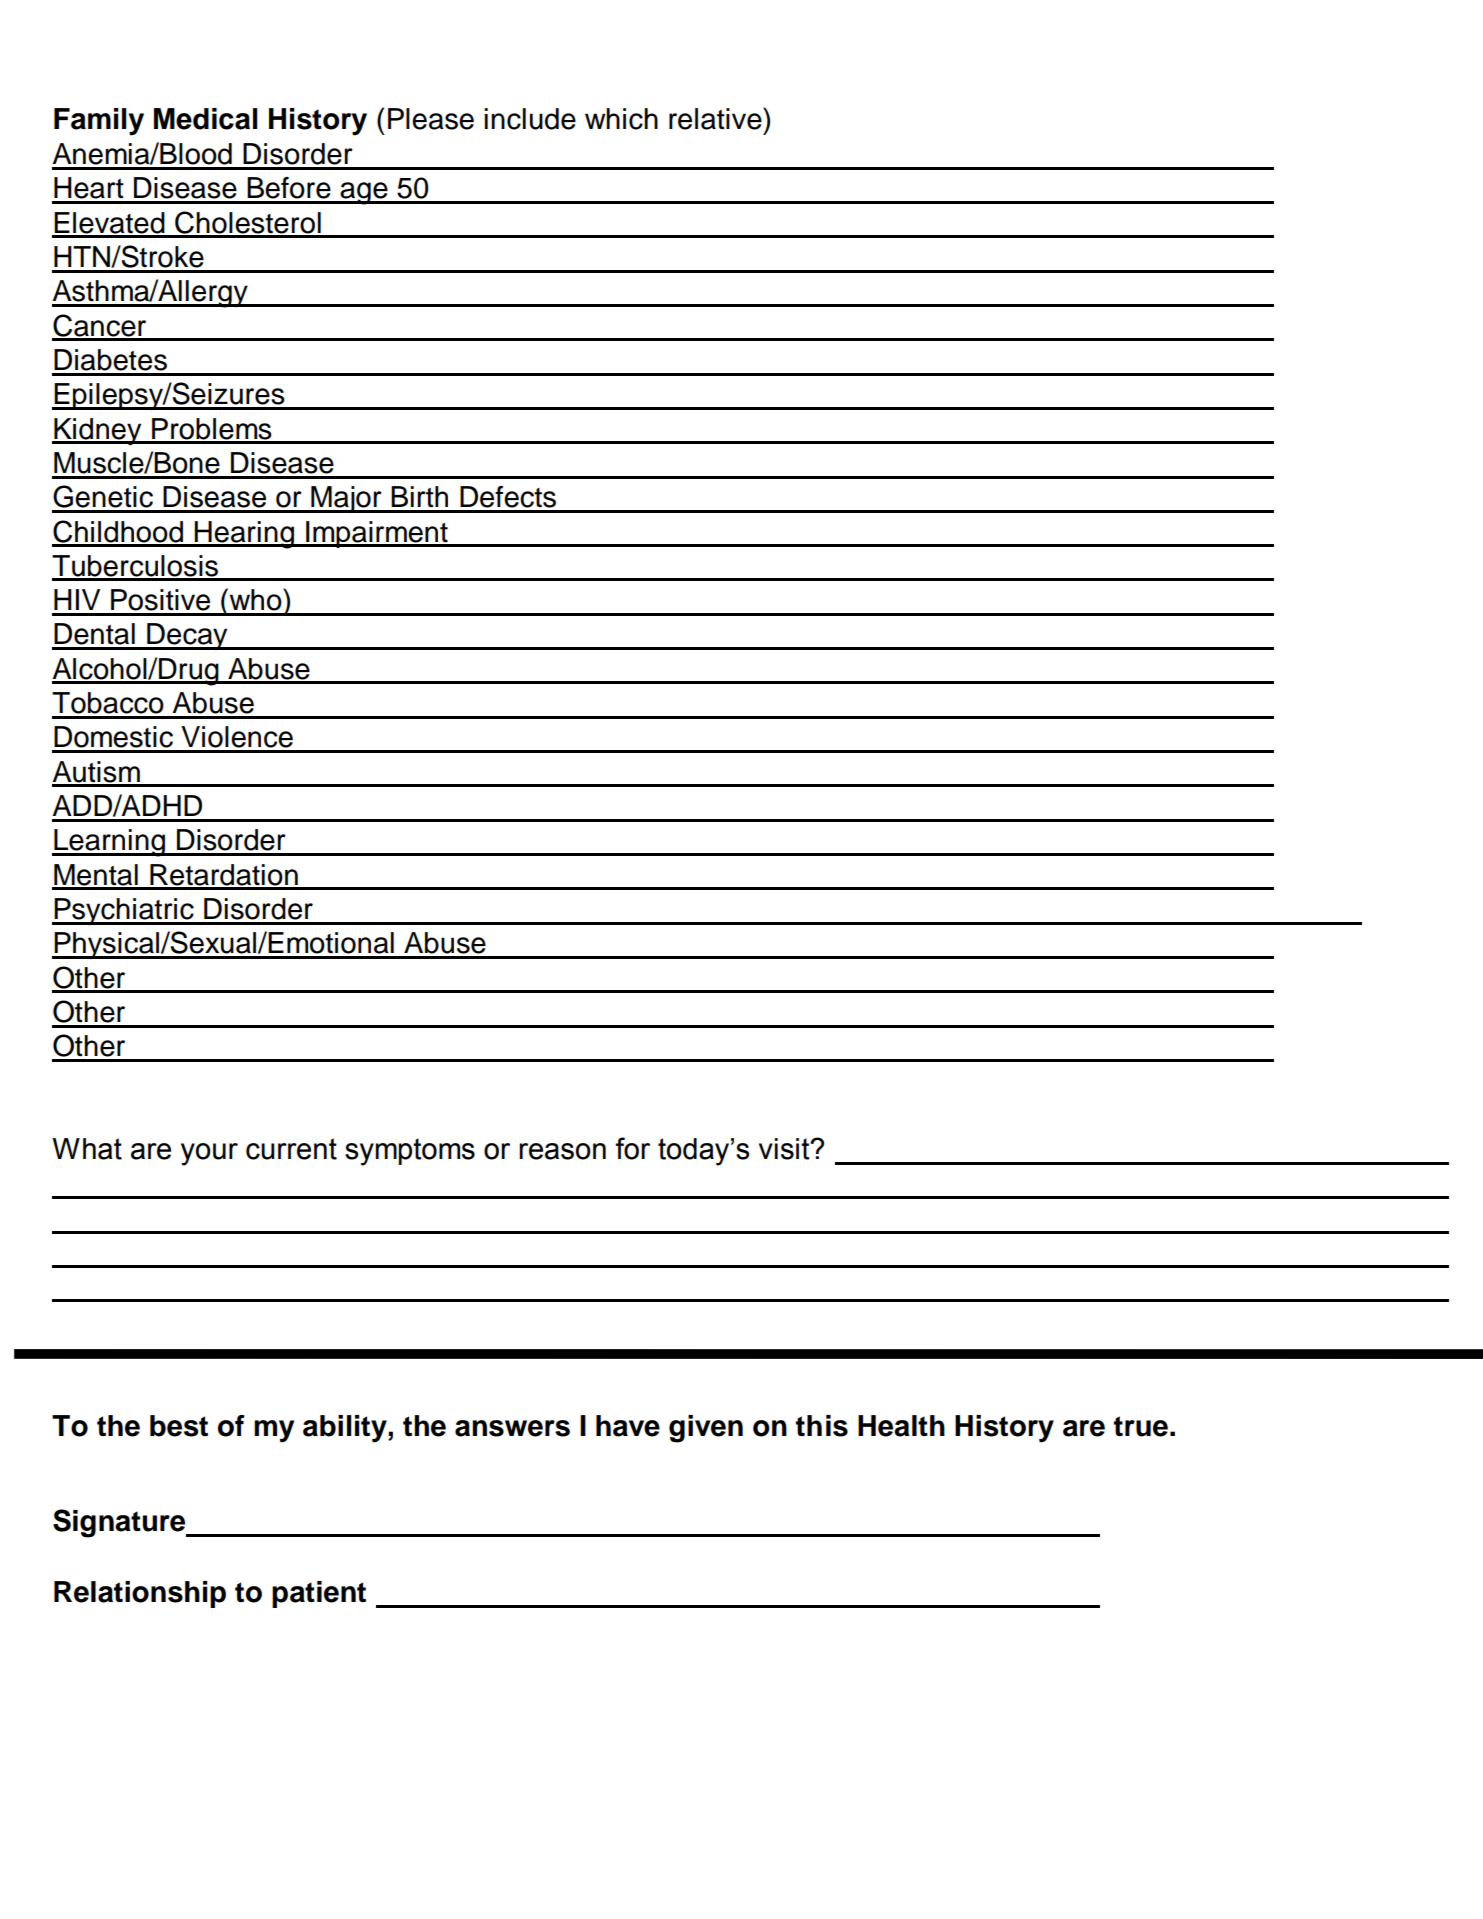 The width and height of the image is (1483, 1919). I want to click on which, so click(621, 119).
